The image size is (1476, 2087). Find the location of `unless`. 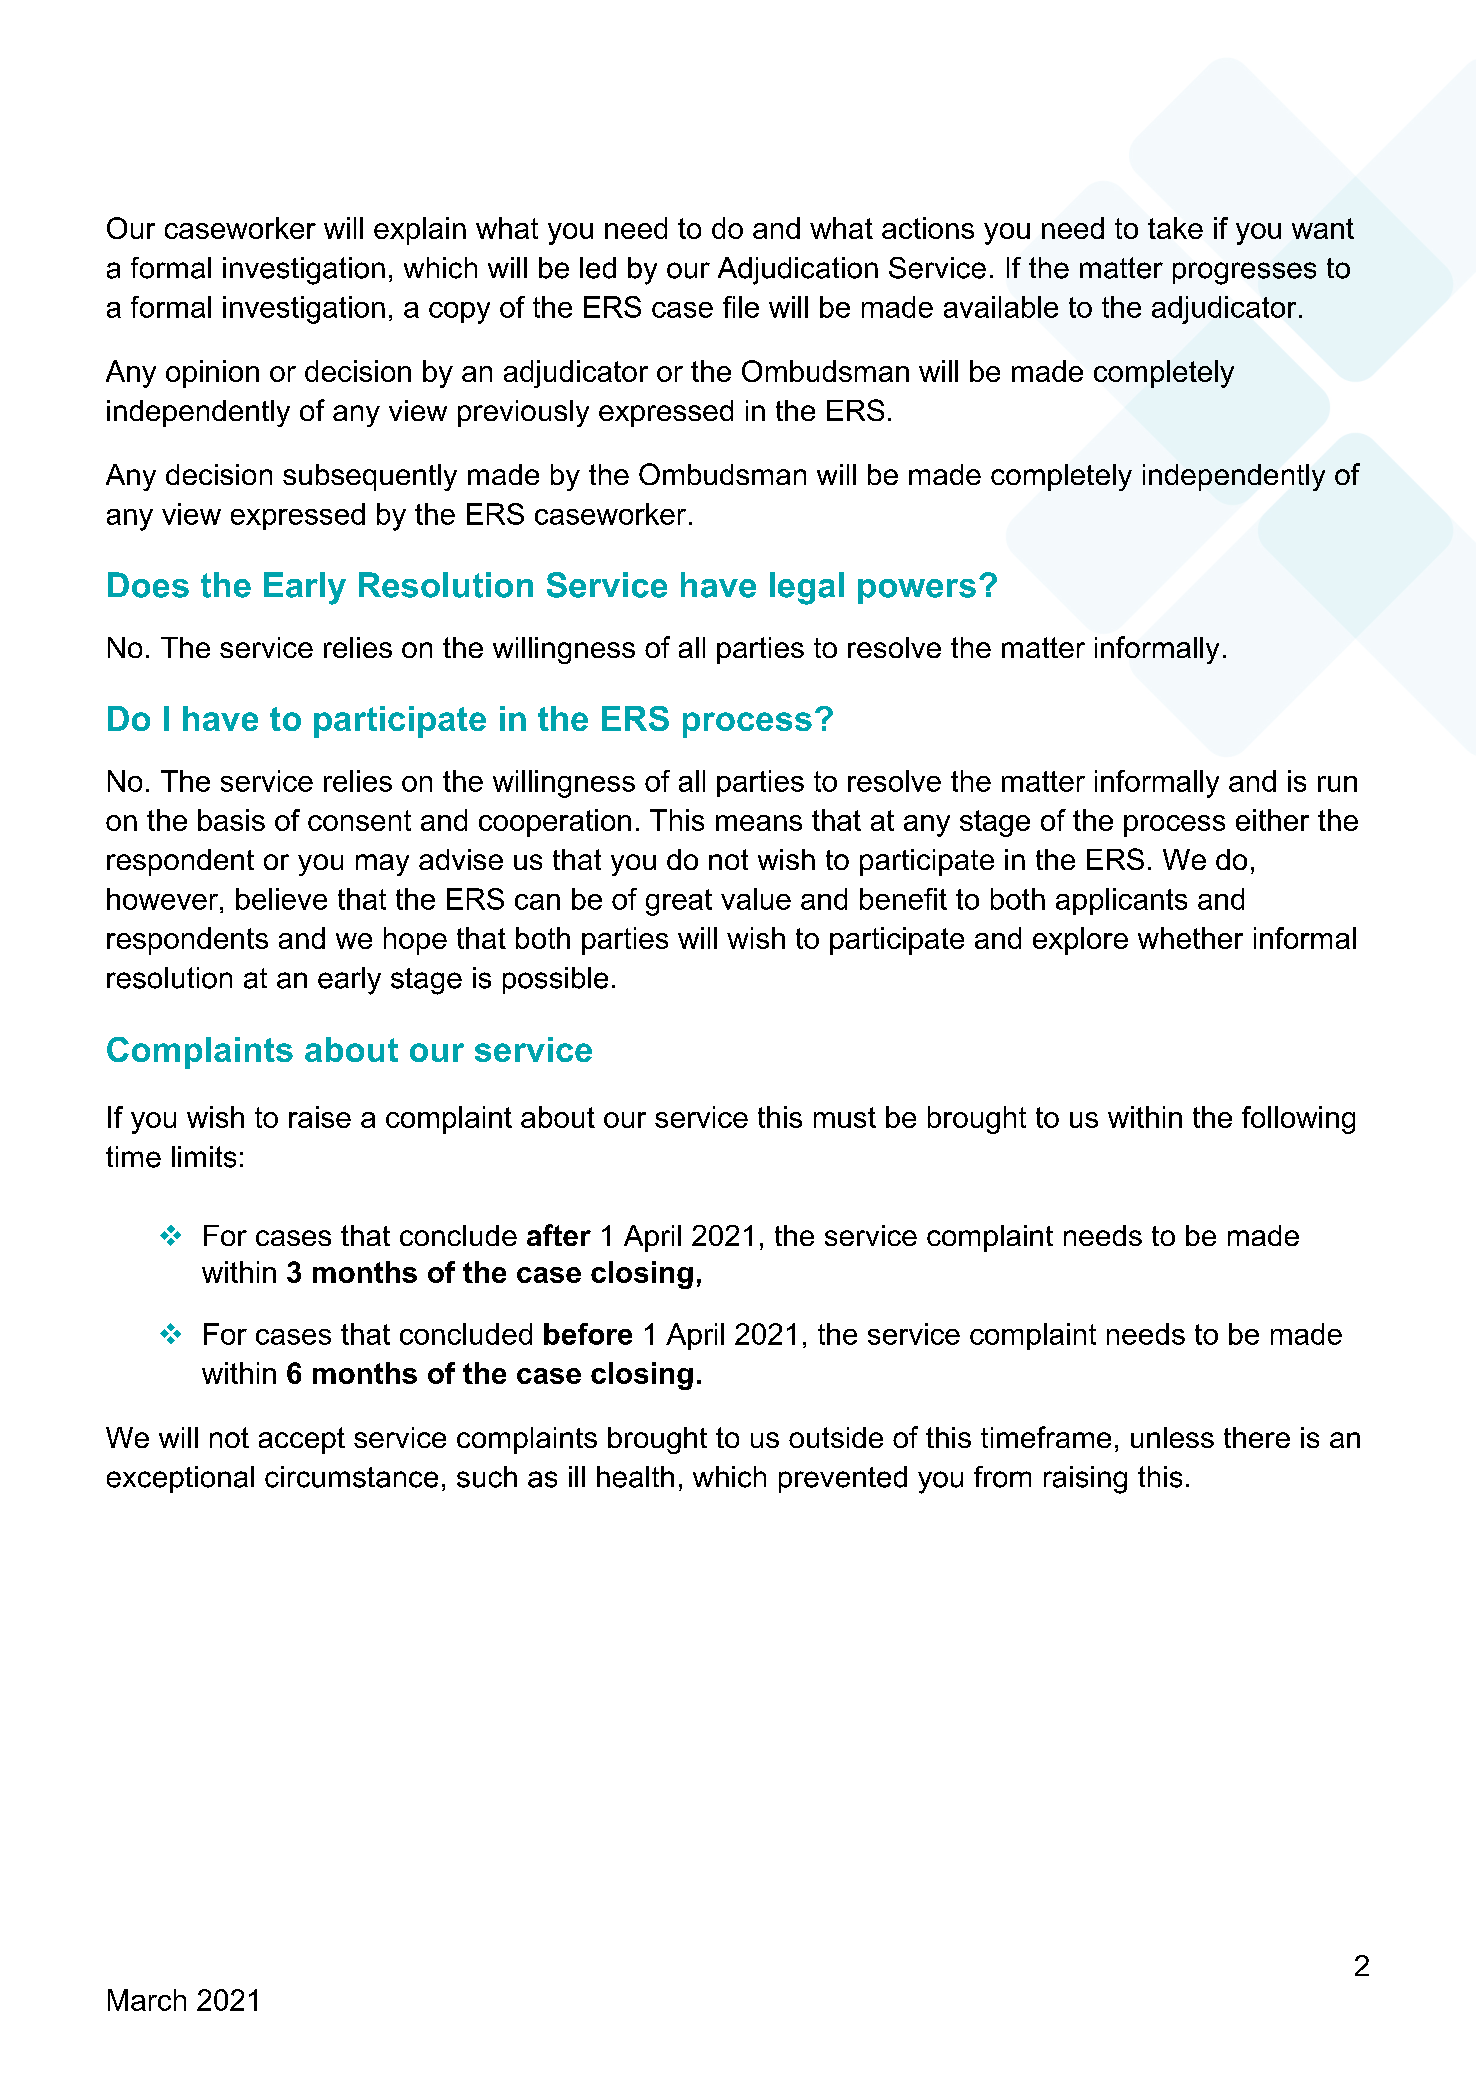

unless is located at coordinates (1172, 1437).
